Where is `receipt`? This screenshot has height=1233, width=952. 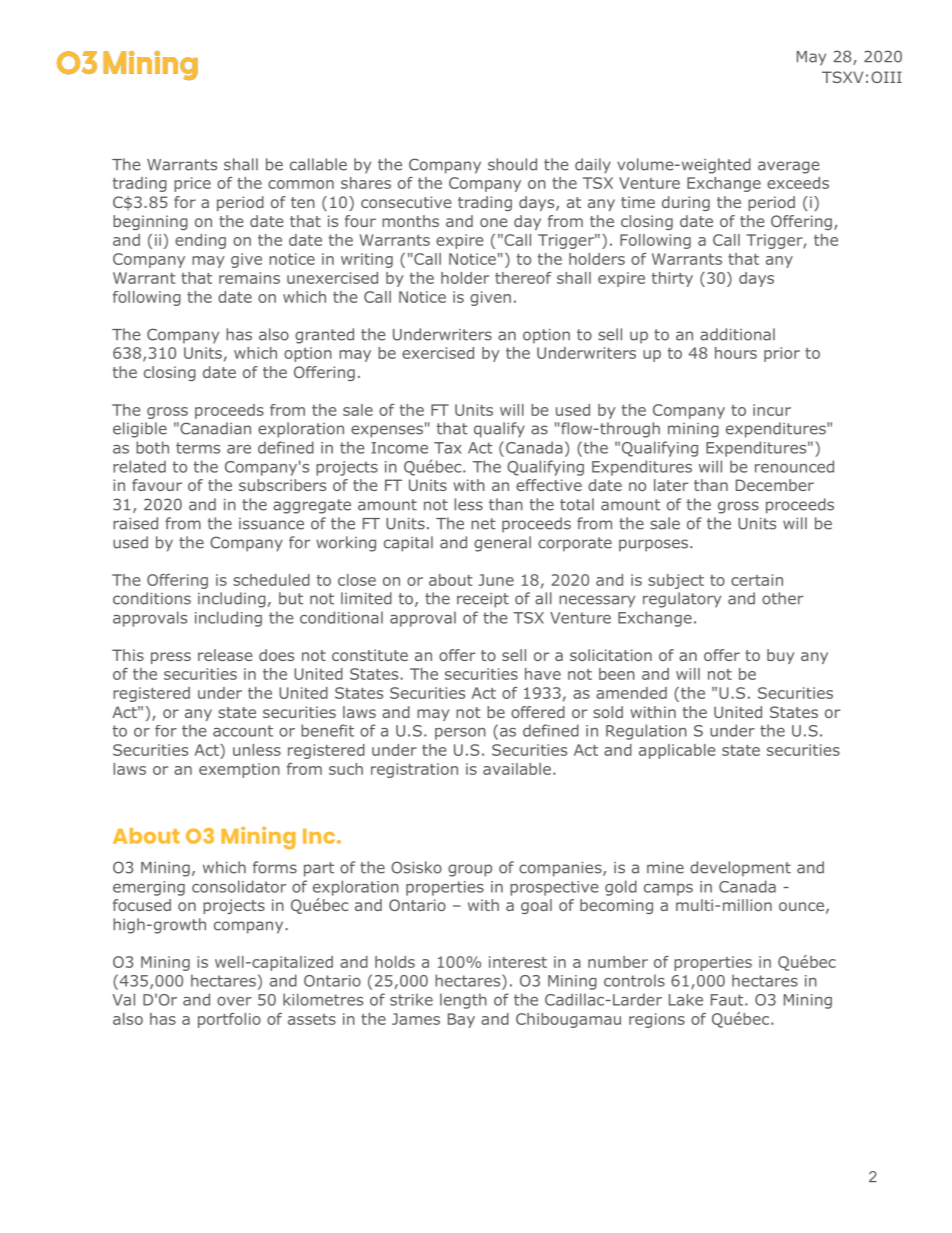 receipt is located at coordinates (483, 600).
